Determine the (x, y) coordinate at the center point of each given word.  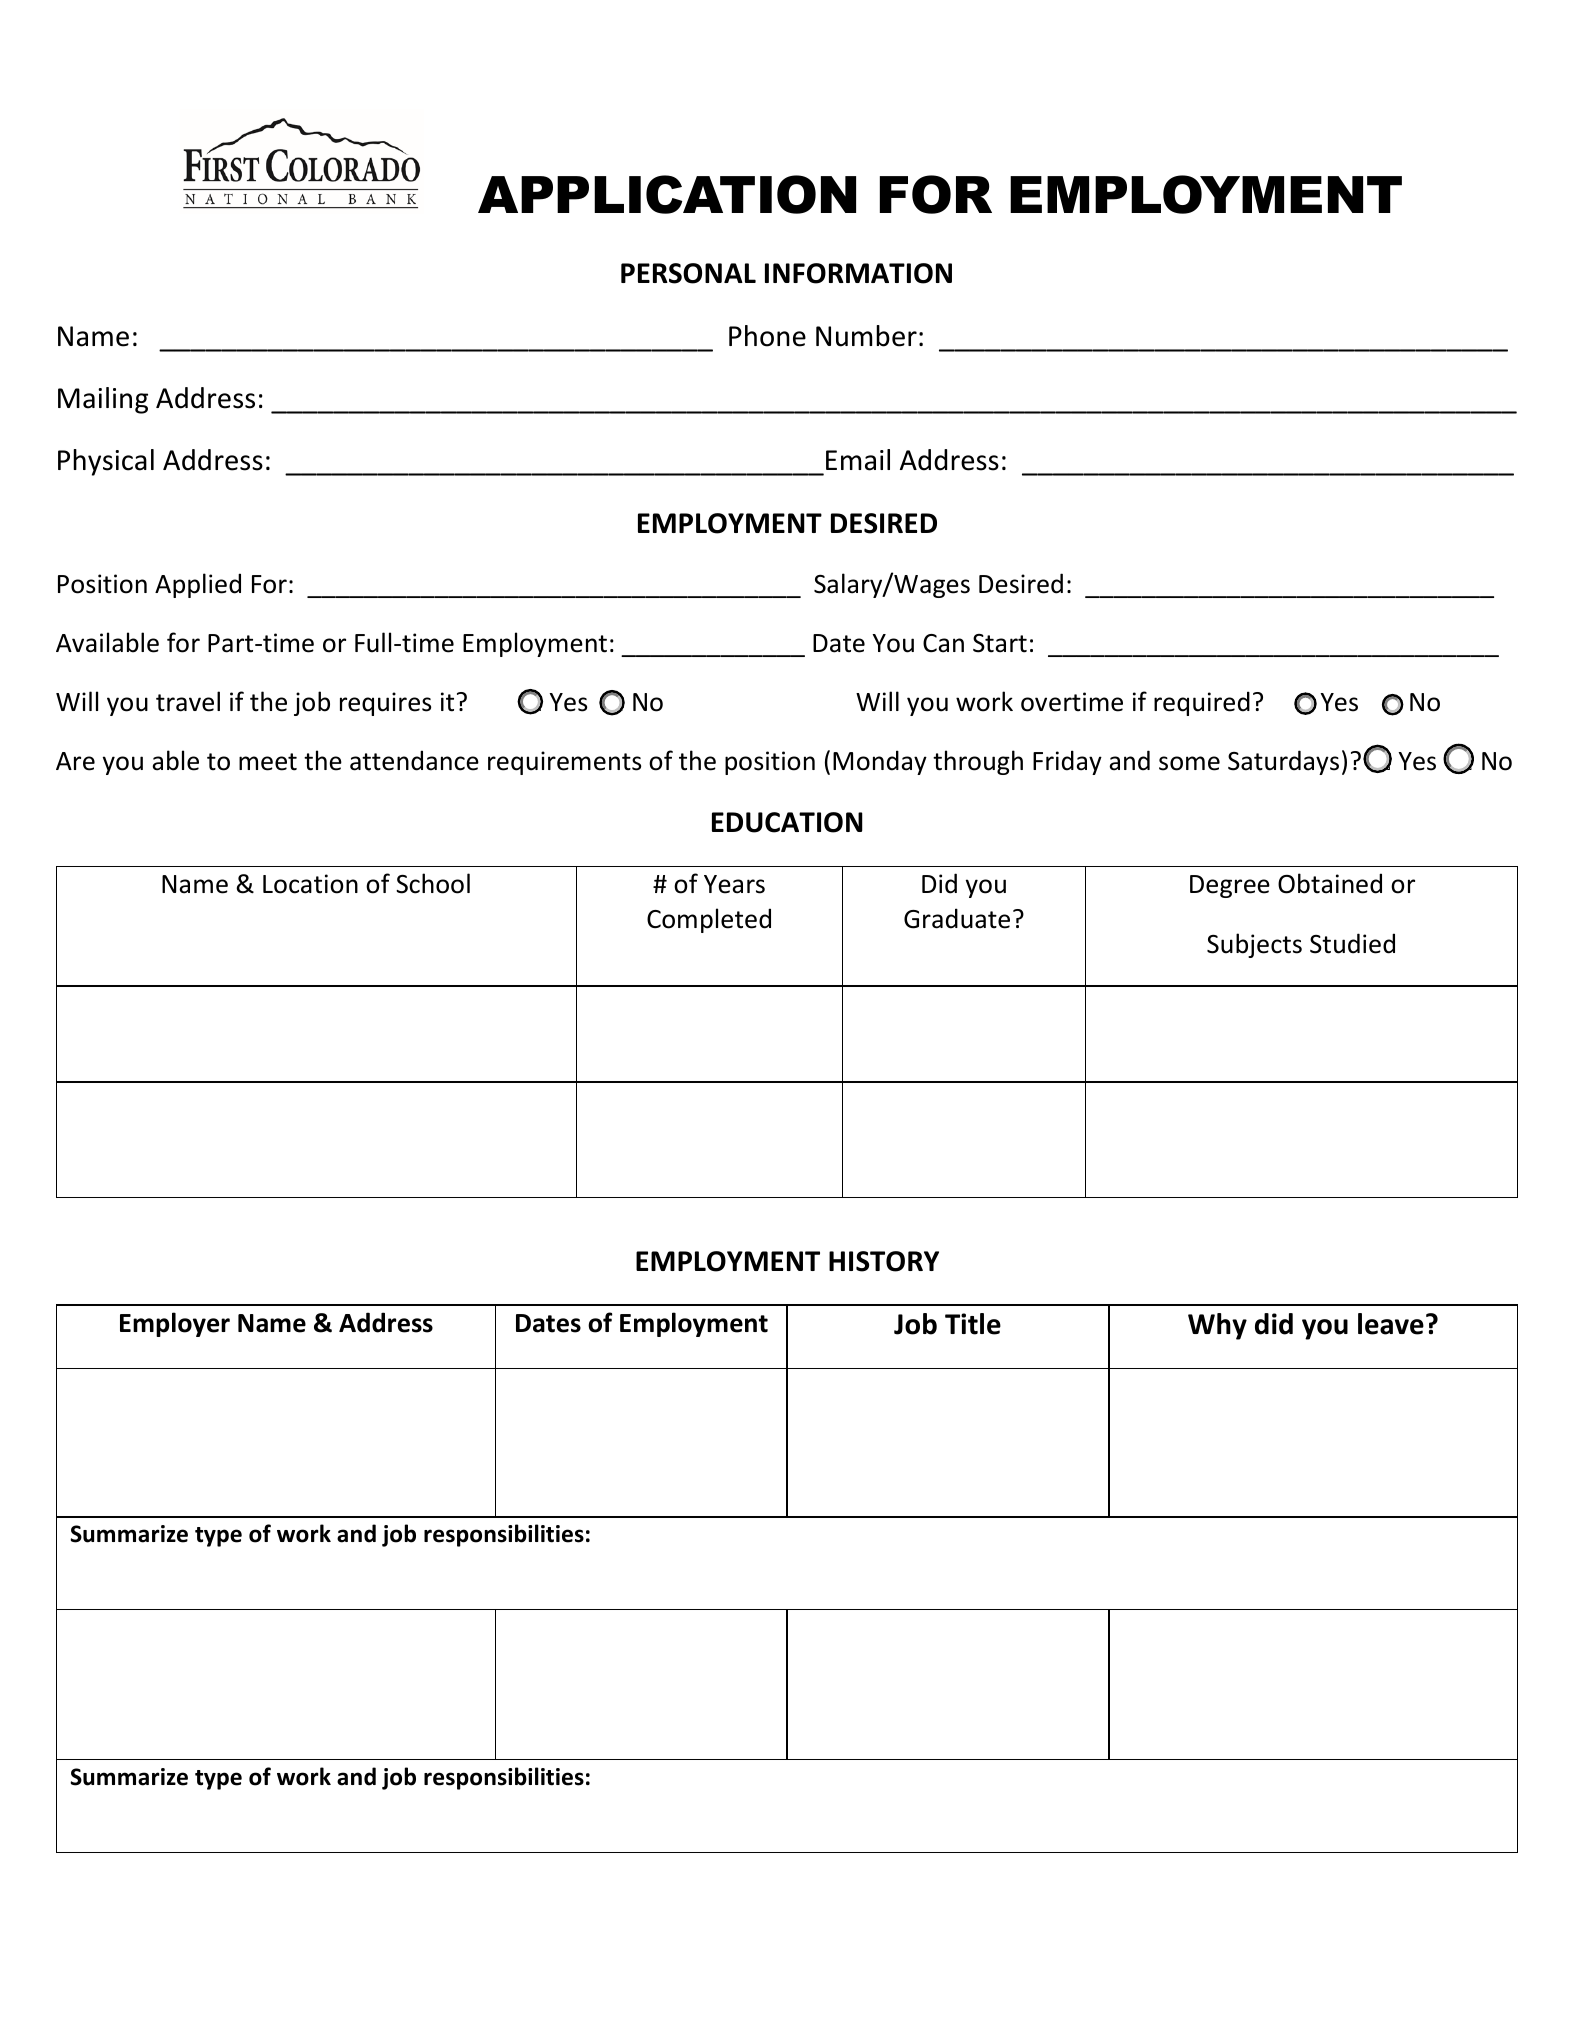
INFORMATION (858, 273)
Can (943, 643)
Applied (198, 585)
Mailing (103, 400)
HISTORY (884, 1261)
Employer (175, 1324)
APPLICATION (667, 194)
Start (1000, 643)
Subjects (1254, 945)
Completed (709, 920)
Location (310, 884)
